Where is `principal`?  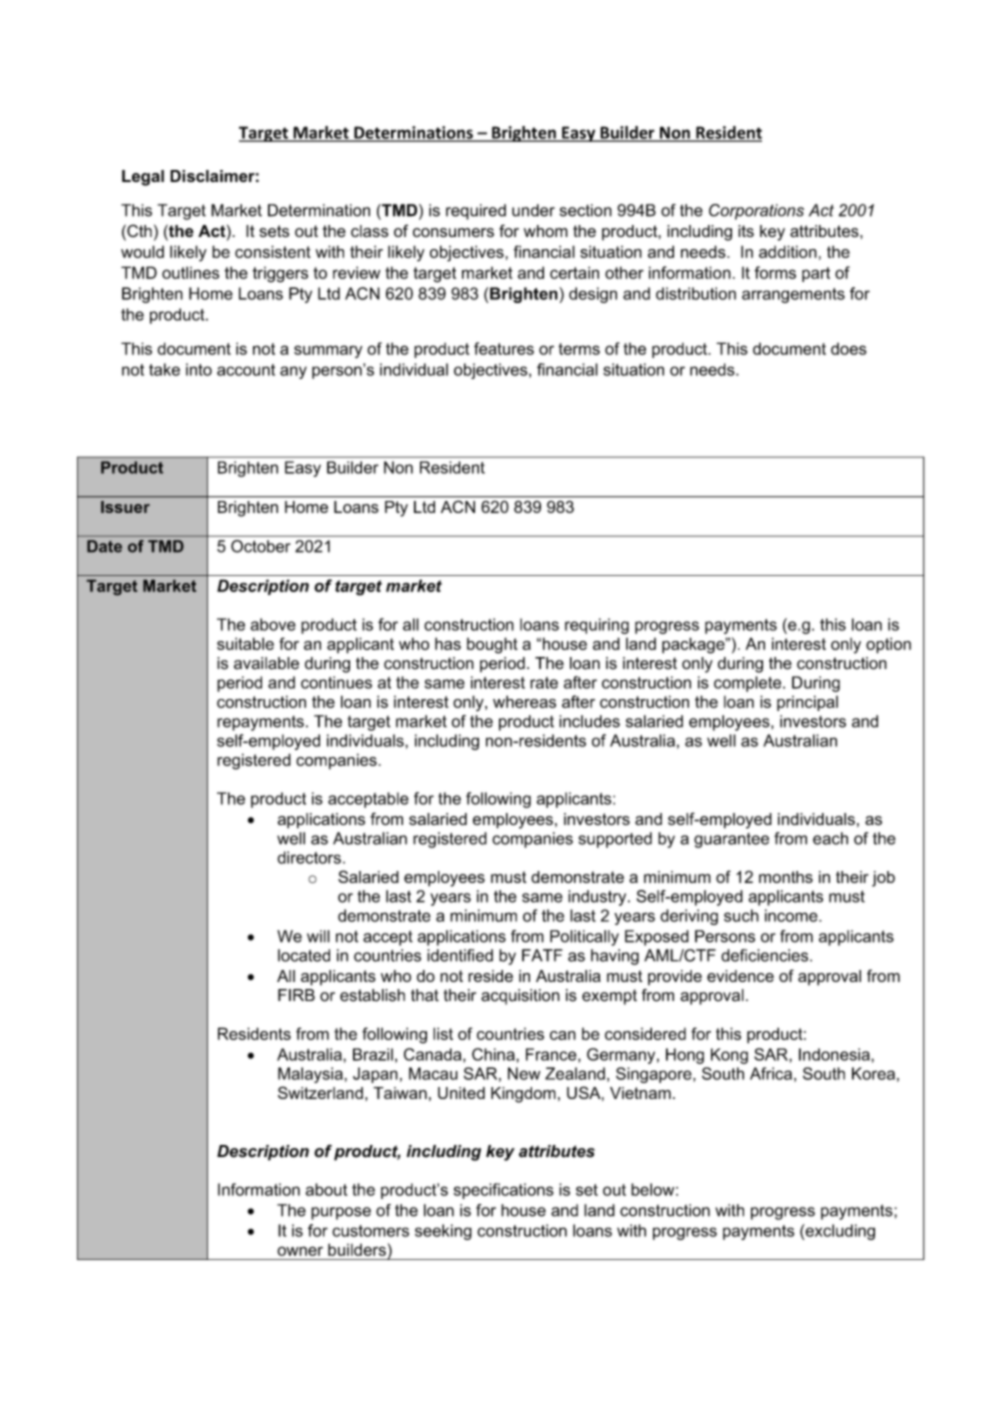
principal is located at coordinates (807, 703).
